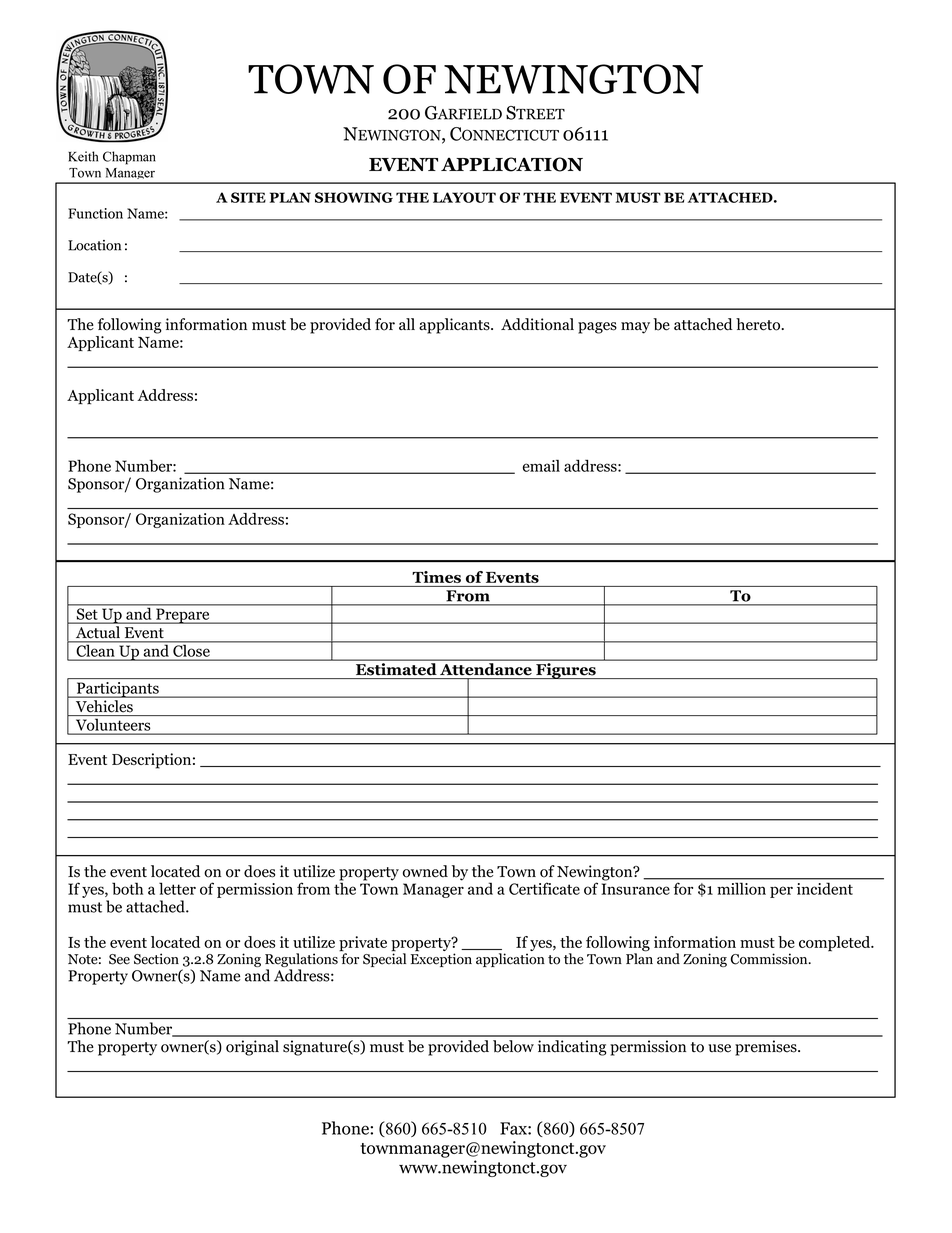 The height and width of the screenshot is (1233, 952). I want to click on million, so click(742, 889).
